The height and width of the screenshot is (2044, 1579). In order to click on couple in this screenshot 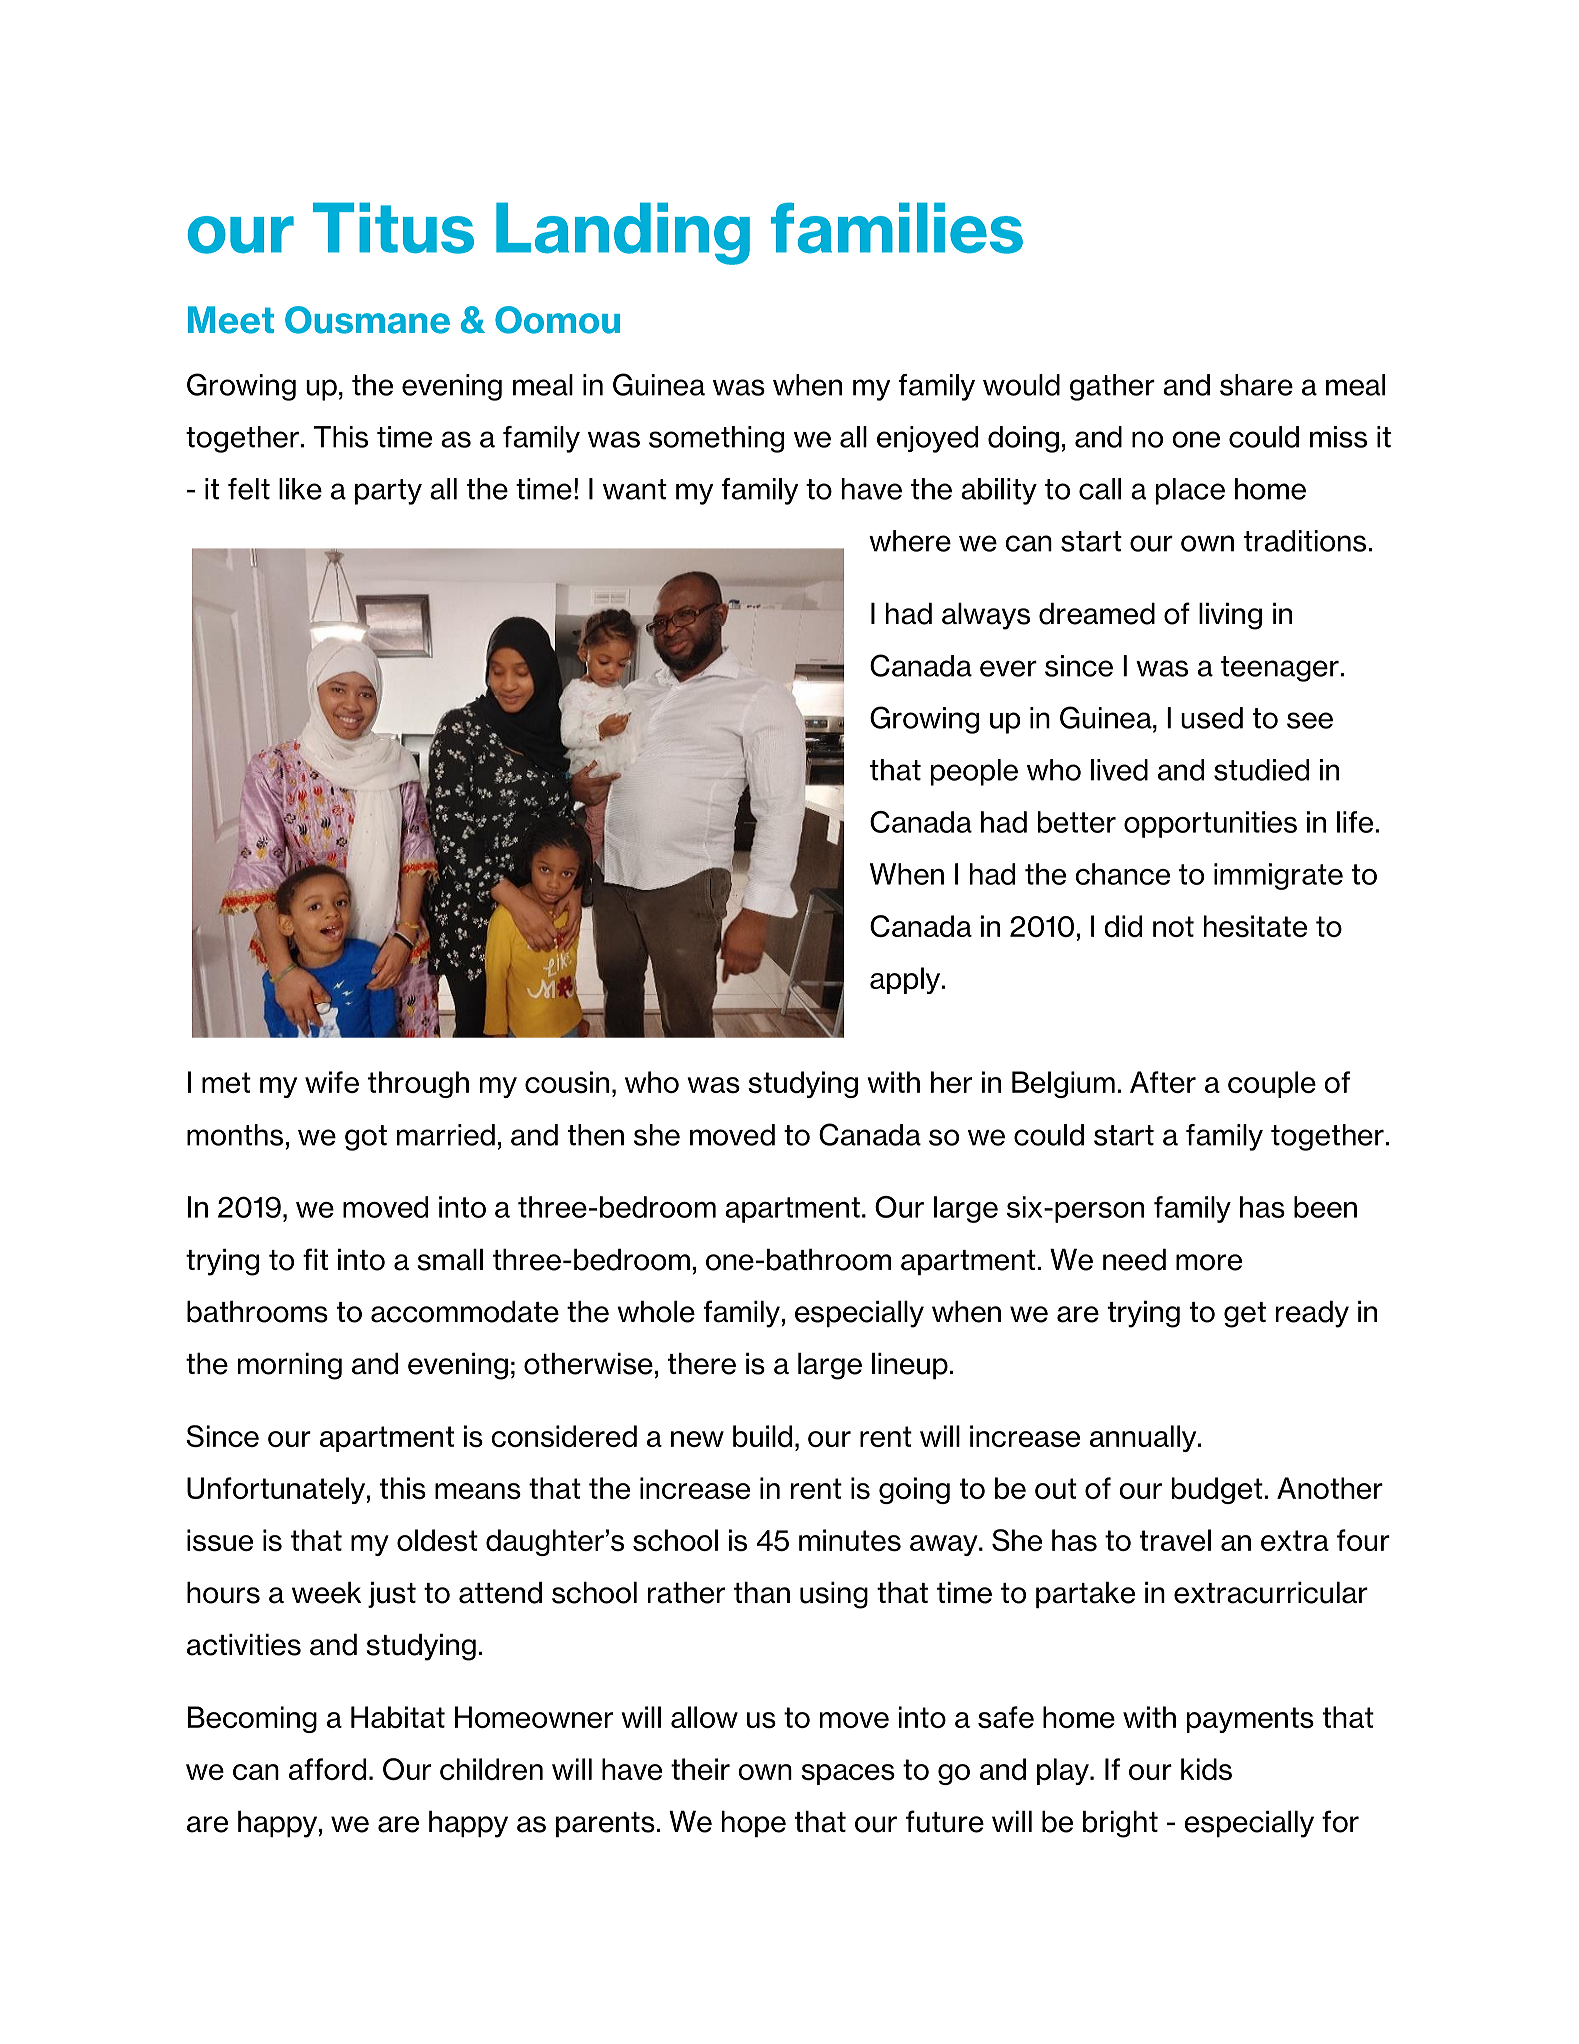, I will do `click(1272, 1084)`.
